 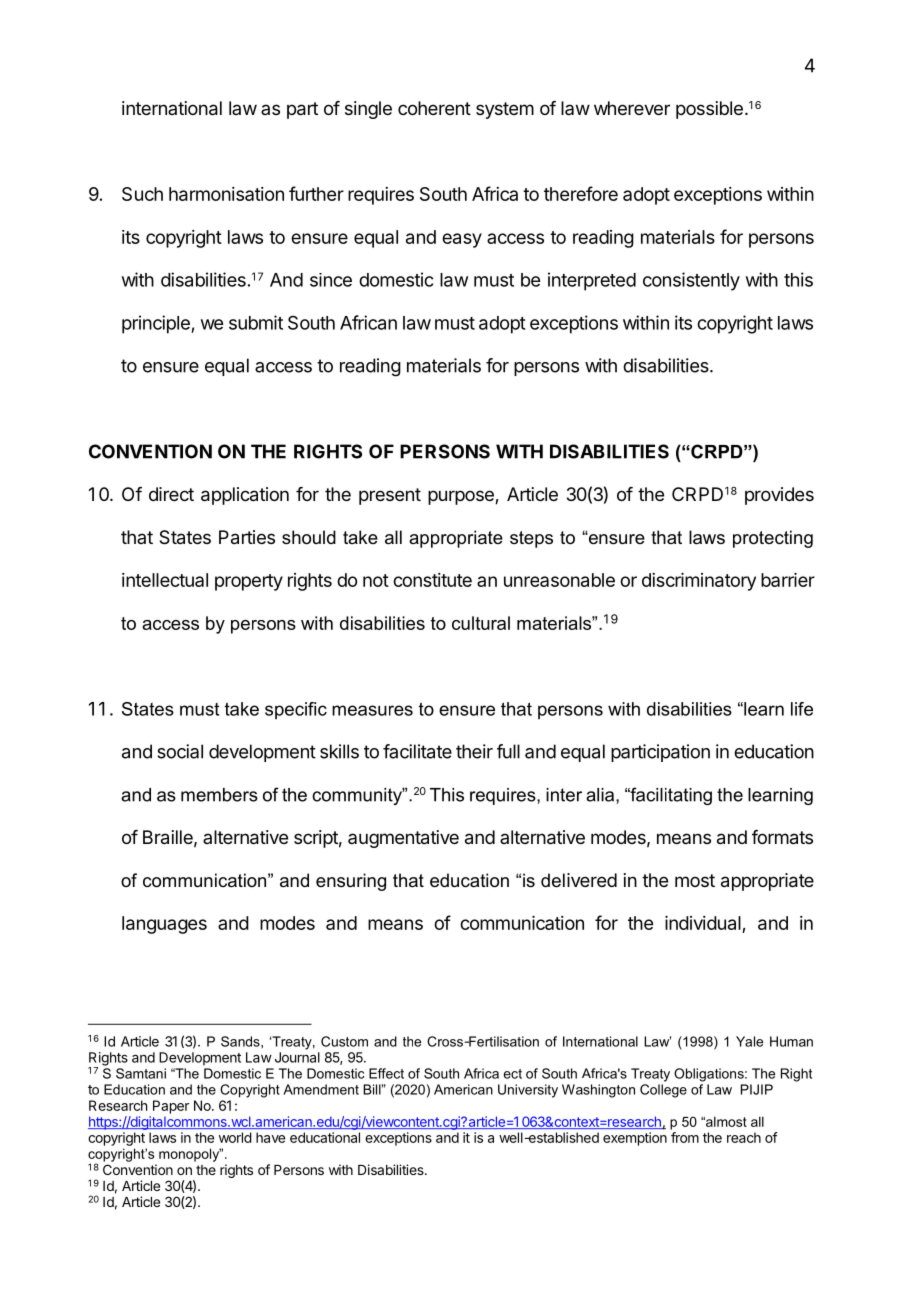 What do you see at coordinates (481, 623) in the document?
I see `cultural` at bounding box center [481, 623].
